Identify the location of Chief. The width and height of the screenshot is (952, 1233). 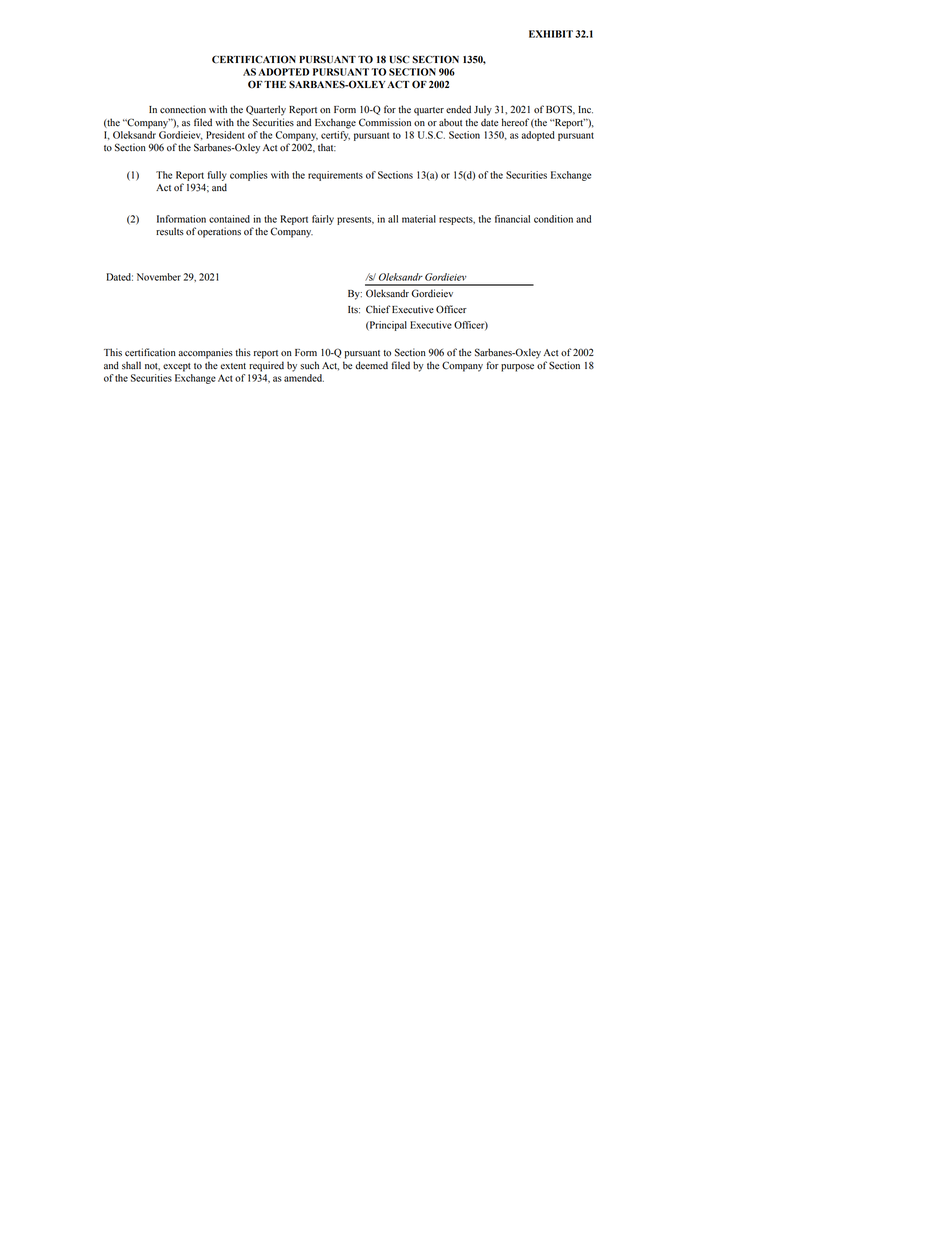
(378, 309).
